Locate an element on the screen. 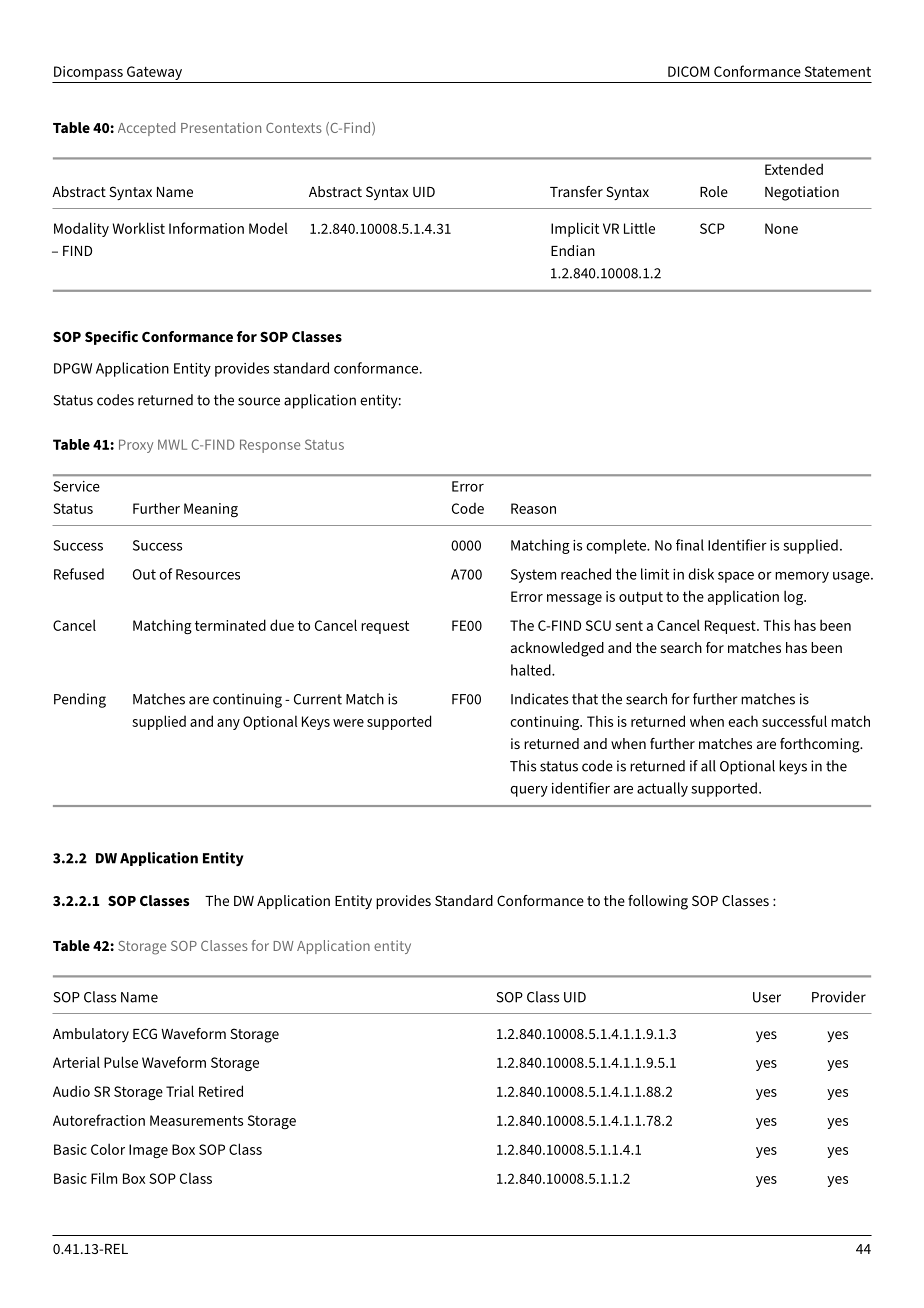 The height and width of the screenshot is (1308, 924). halted is located at coordinates (532, 670).
